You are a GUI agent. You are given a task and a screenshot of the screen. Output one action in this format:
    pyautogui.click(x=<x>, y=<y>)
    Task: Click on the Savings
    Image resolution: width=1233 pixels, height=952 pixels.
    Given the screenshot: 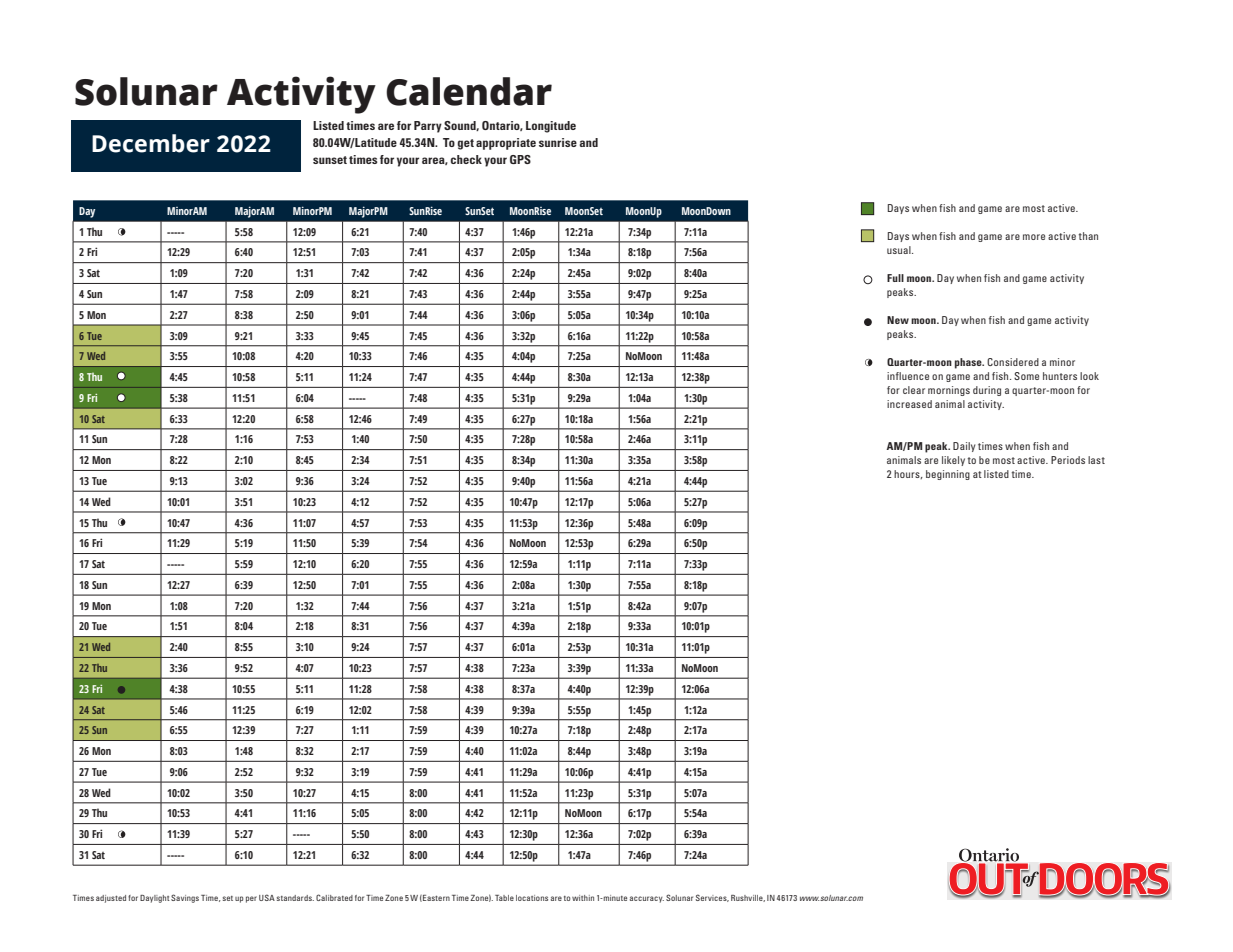 What is the action you would take?
    pyautogui.click(x=185, y=898)
